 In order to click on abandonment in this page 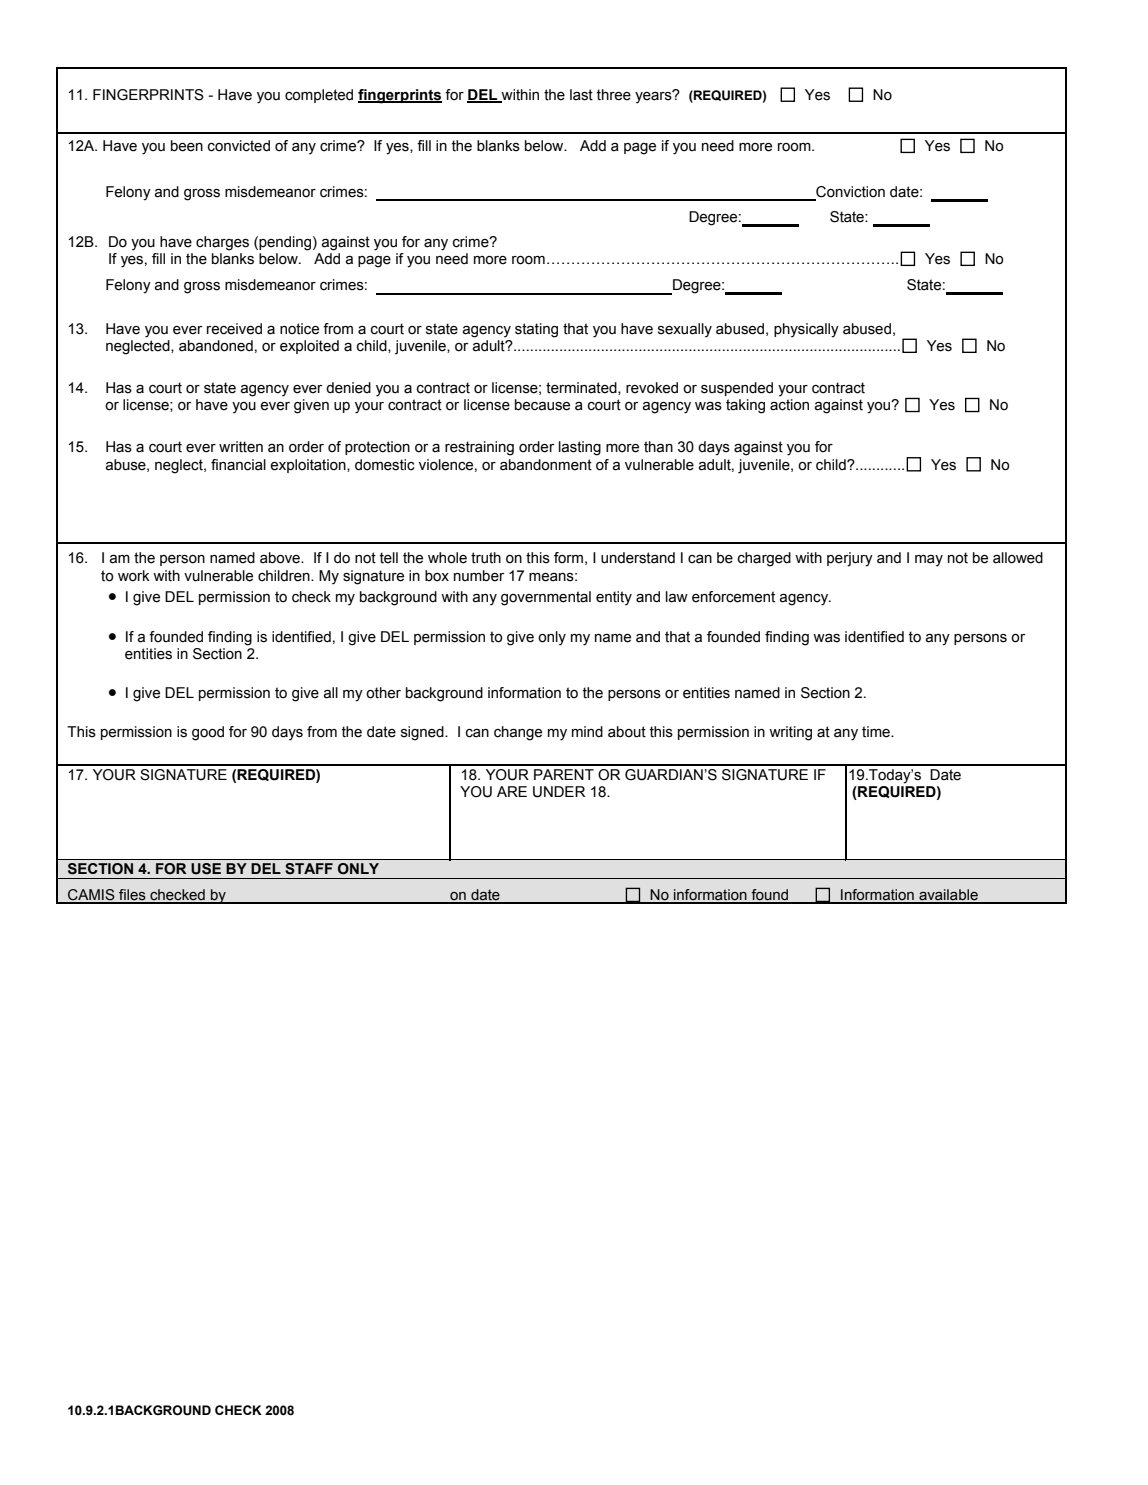, I will do `click(546, 465)`.
